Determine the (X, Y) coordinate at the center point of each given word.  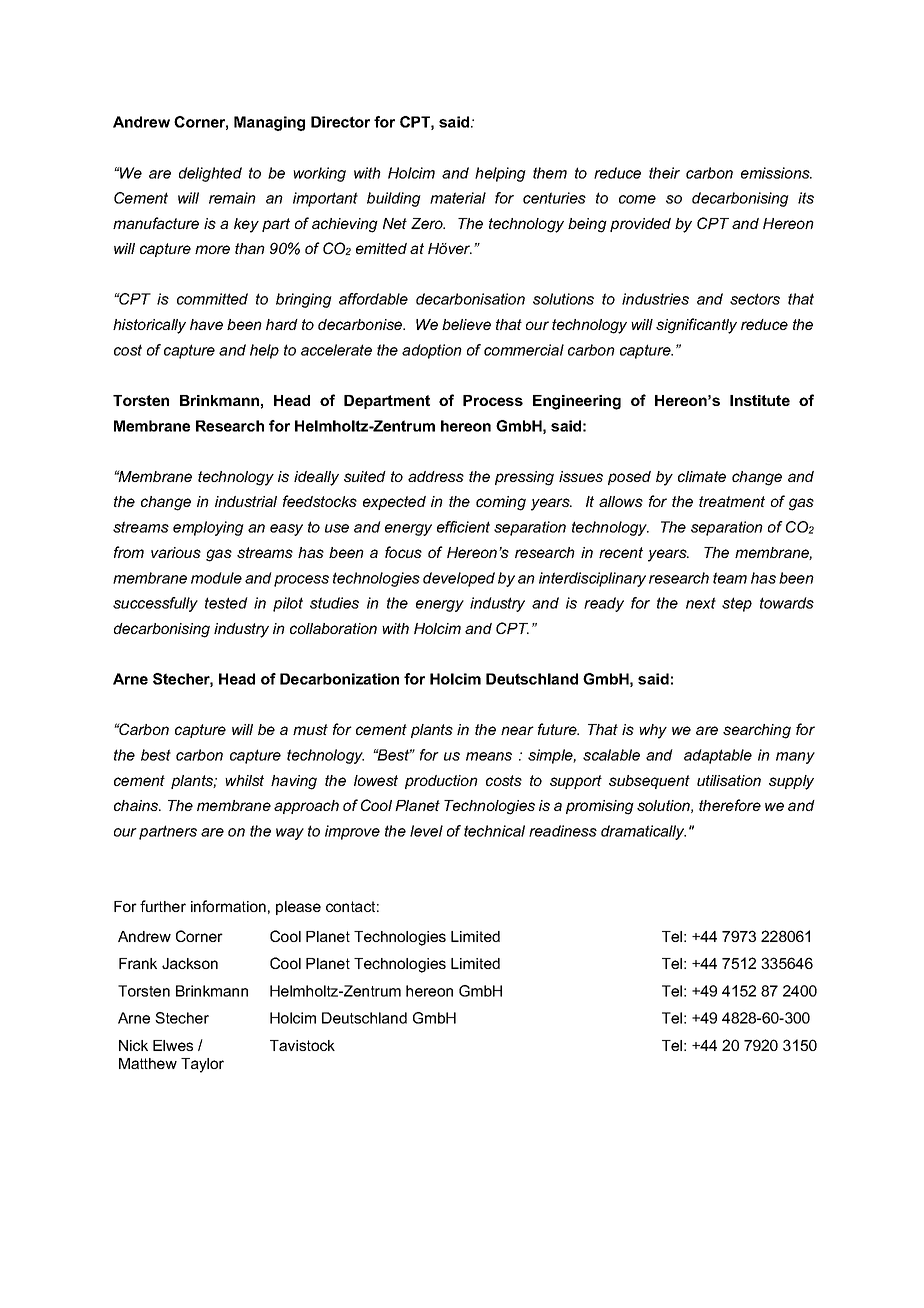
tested (226, 603)
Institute (760, 400)
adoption (432, 351)
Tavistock (302, 1045)
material (458, 198)
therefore (730, 805)
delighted (210, 174)
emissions (776, 173)
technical (494, 831)
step (737, 604)
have (206, 324)
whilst (244, 780)
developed (459, 579)
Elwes (173, 1045)
